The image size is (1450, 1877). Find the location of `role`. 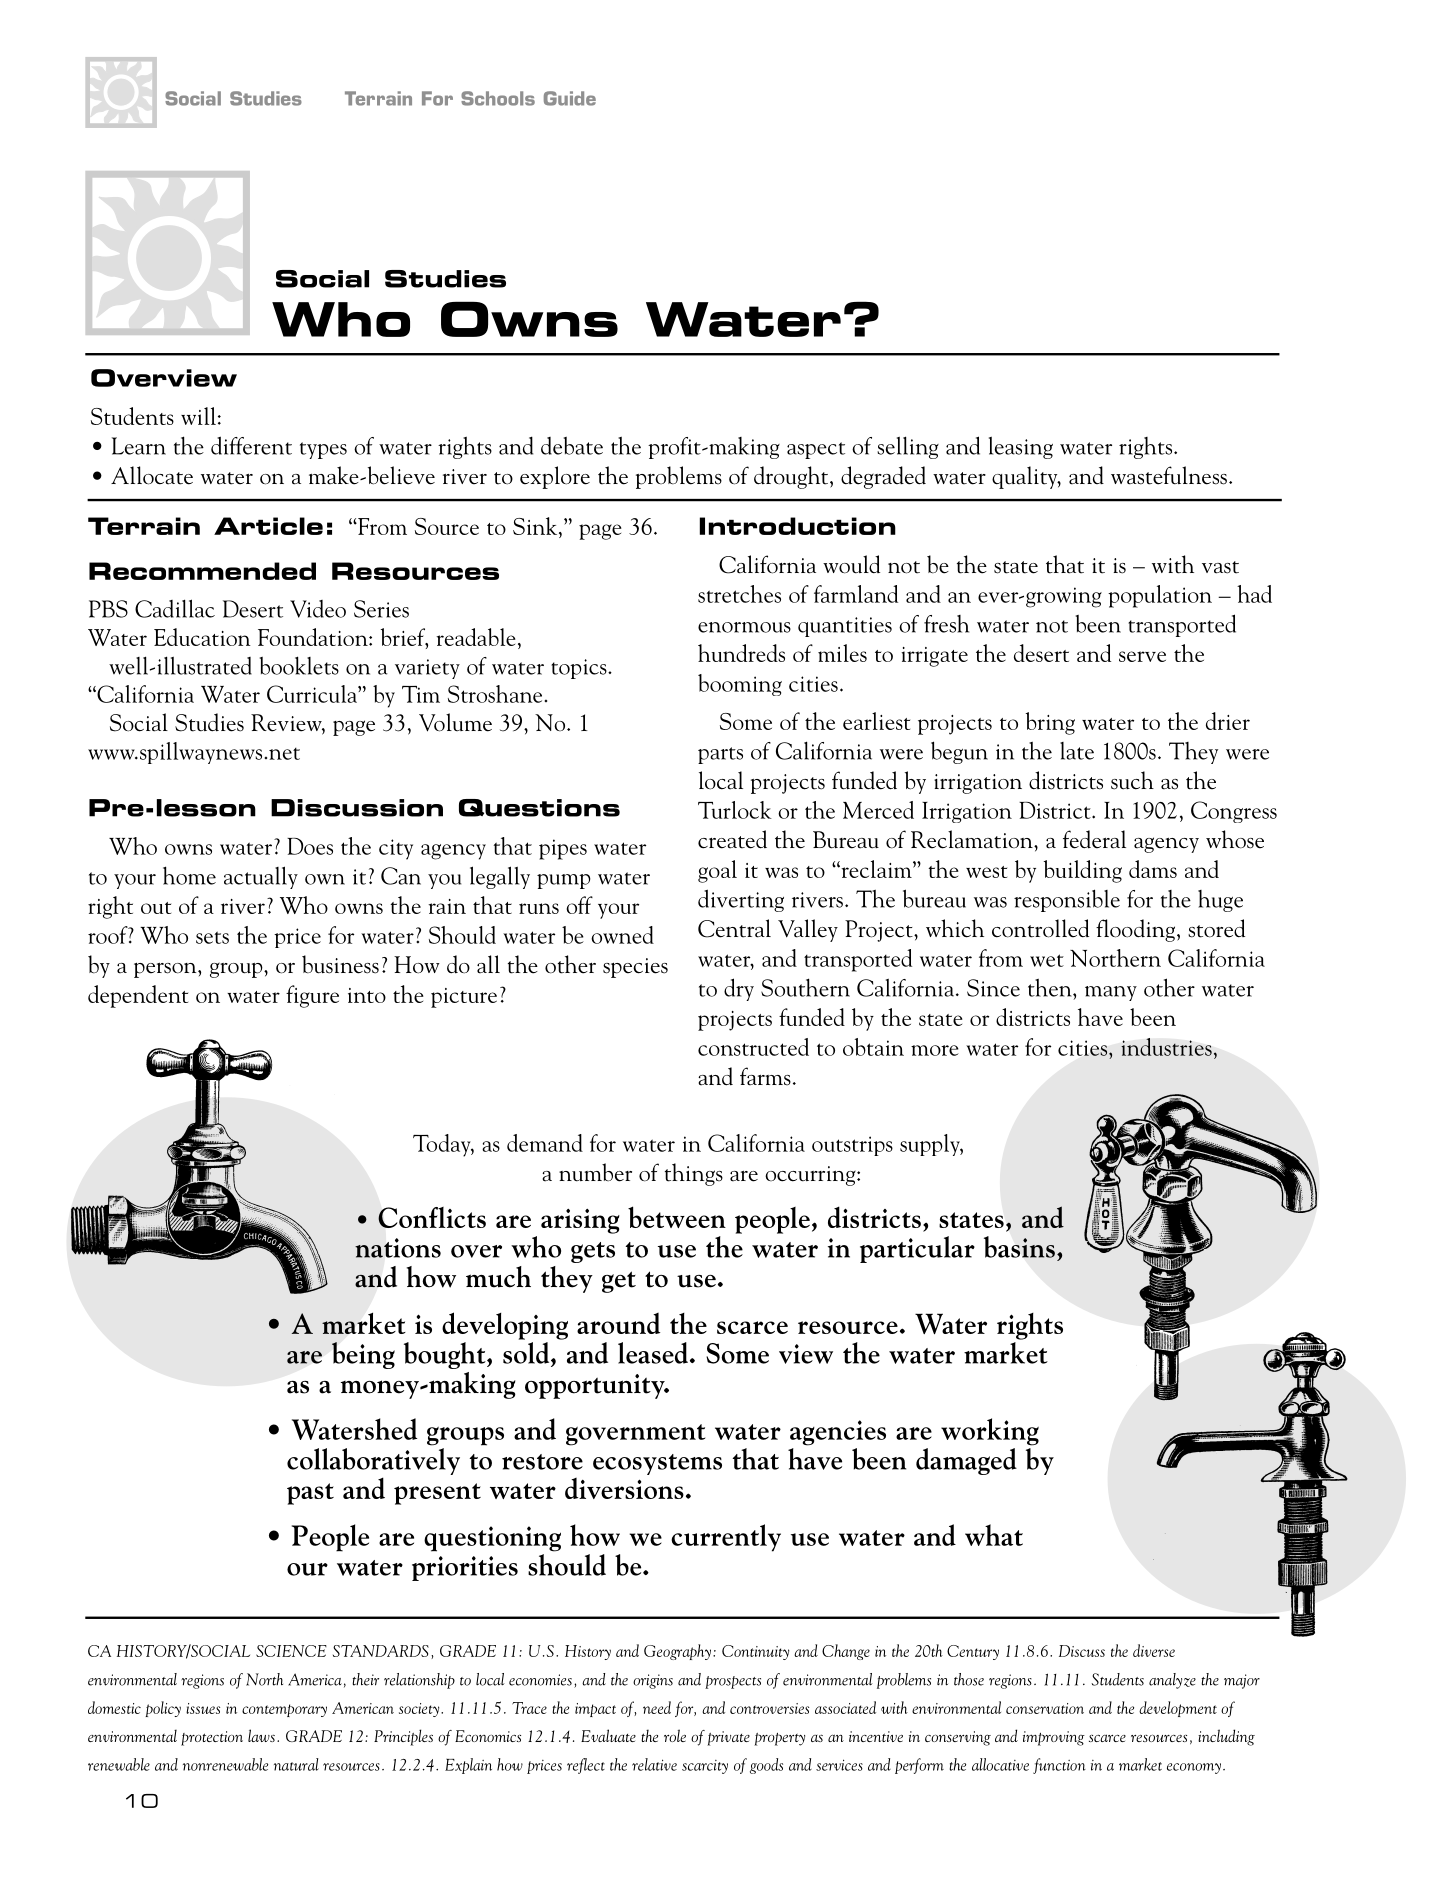

role is located at coordinates (675, 1735).
